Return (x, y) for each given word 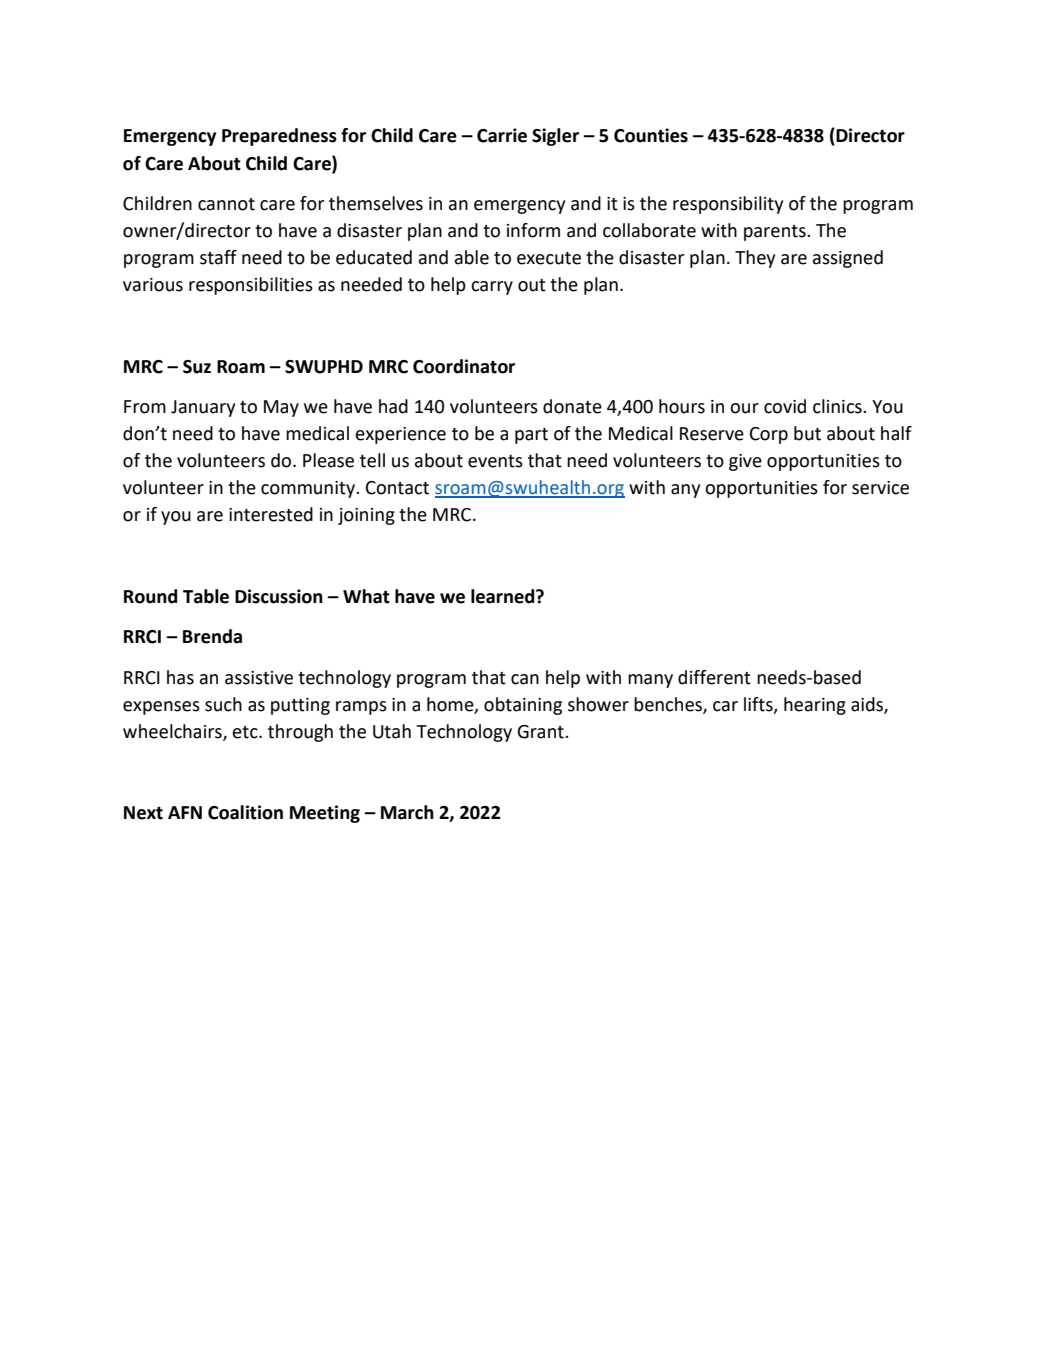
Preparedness (279, 137)
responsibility (728, 205)
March (407, 812)
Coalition (245, 812)
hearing (815, 706)
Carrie (502, 135)
